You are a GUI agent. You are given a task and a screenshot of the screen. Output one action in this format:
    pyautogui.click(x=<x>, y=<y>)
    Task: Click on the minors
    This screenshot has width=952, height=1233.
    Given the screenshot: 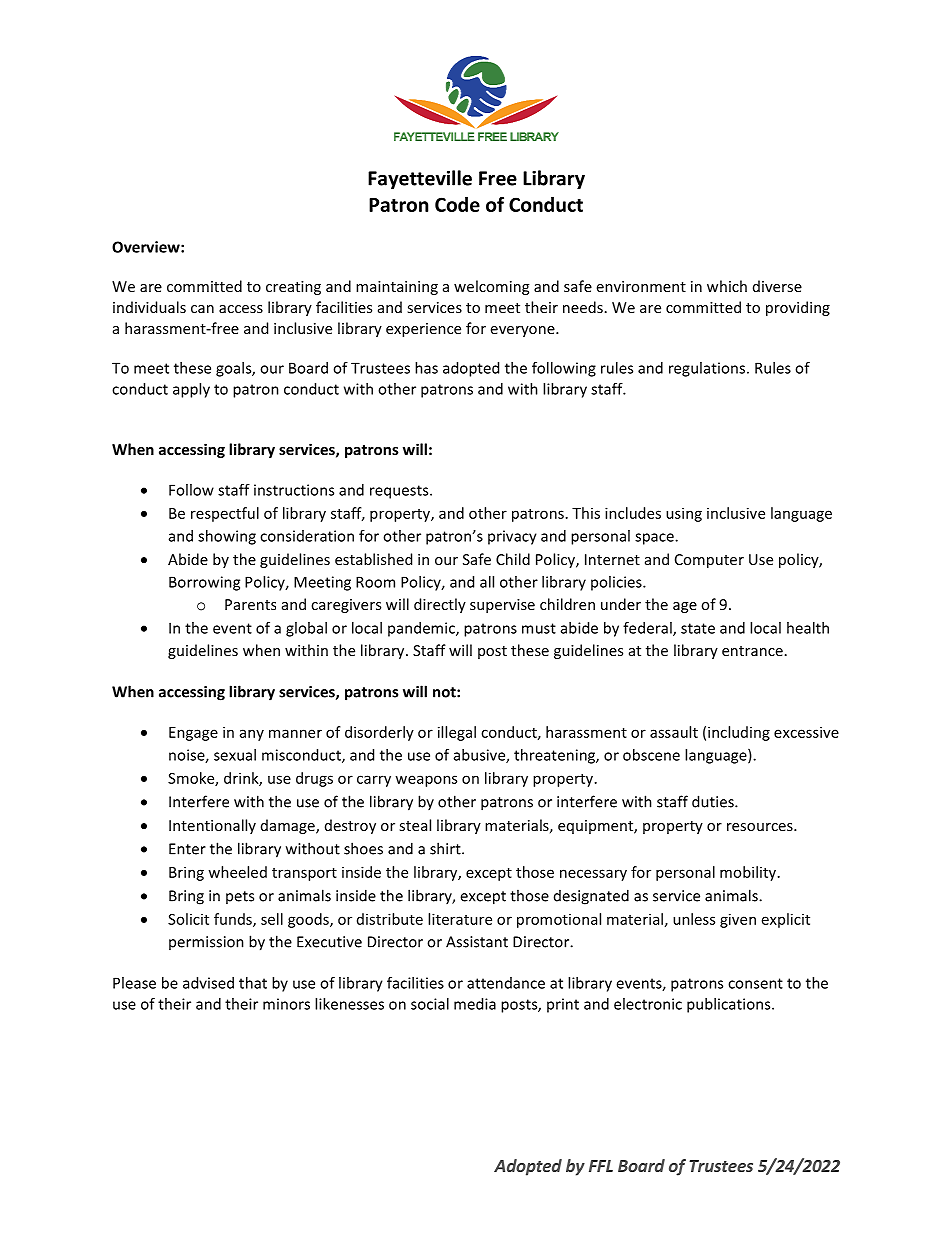 What is the action you would take?
    pyautogui.click(x=286, y=1004)
